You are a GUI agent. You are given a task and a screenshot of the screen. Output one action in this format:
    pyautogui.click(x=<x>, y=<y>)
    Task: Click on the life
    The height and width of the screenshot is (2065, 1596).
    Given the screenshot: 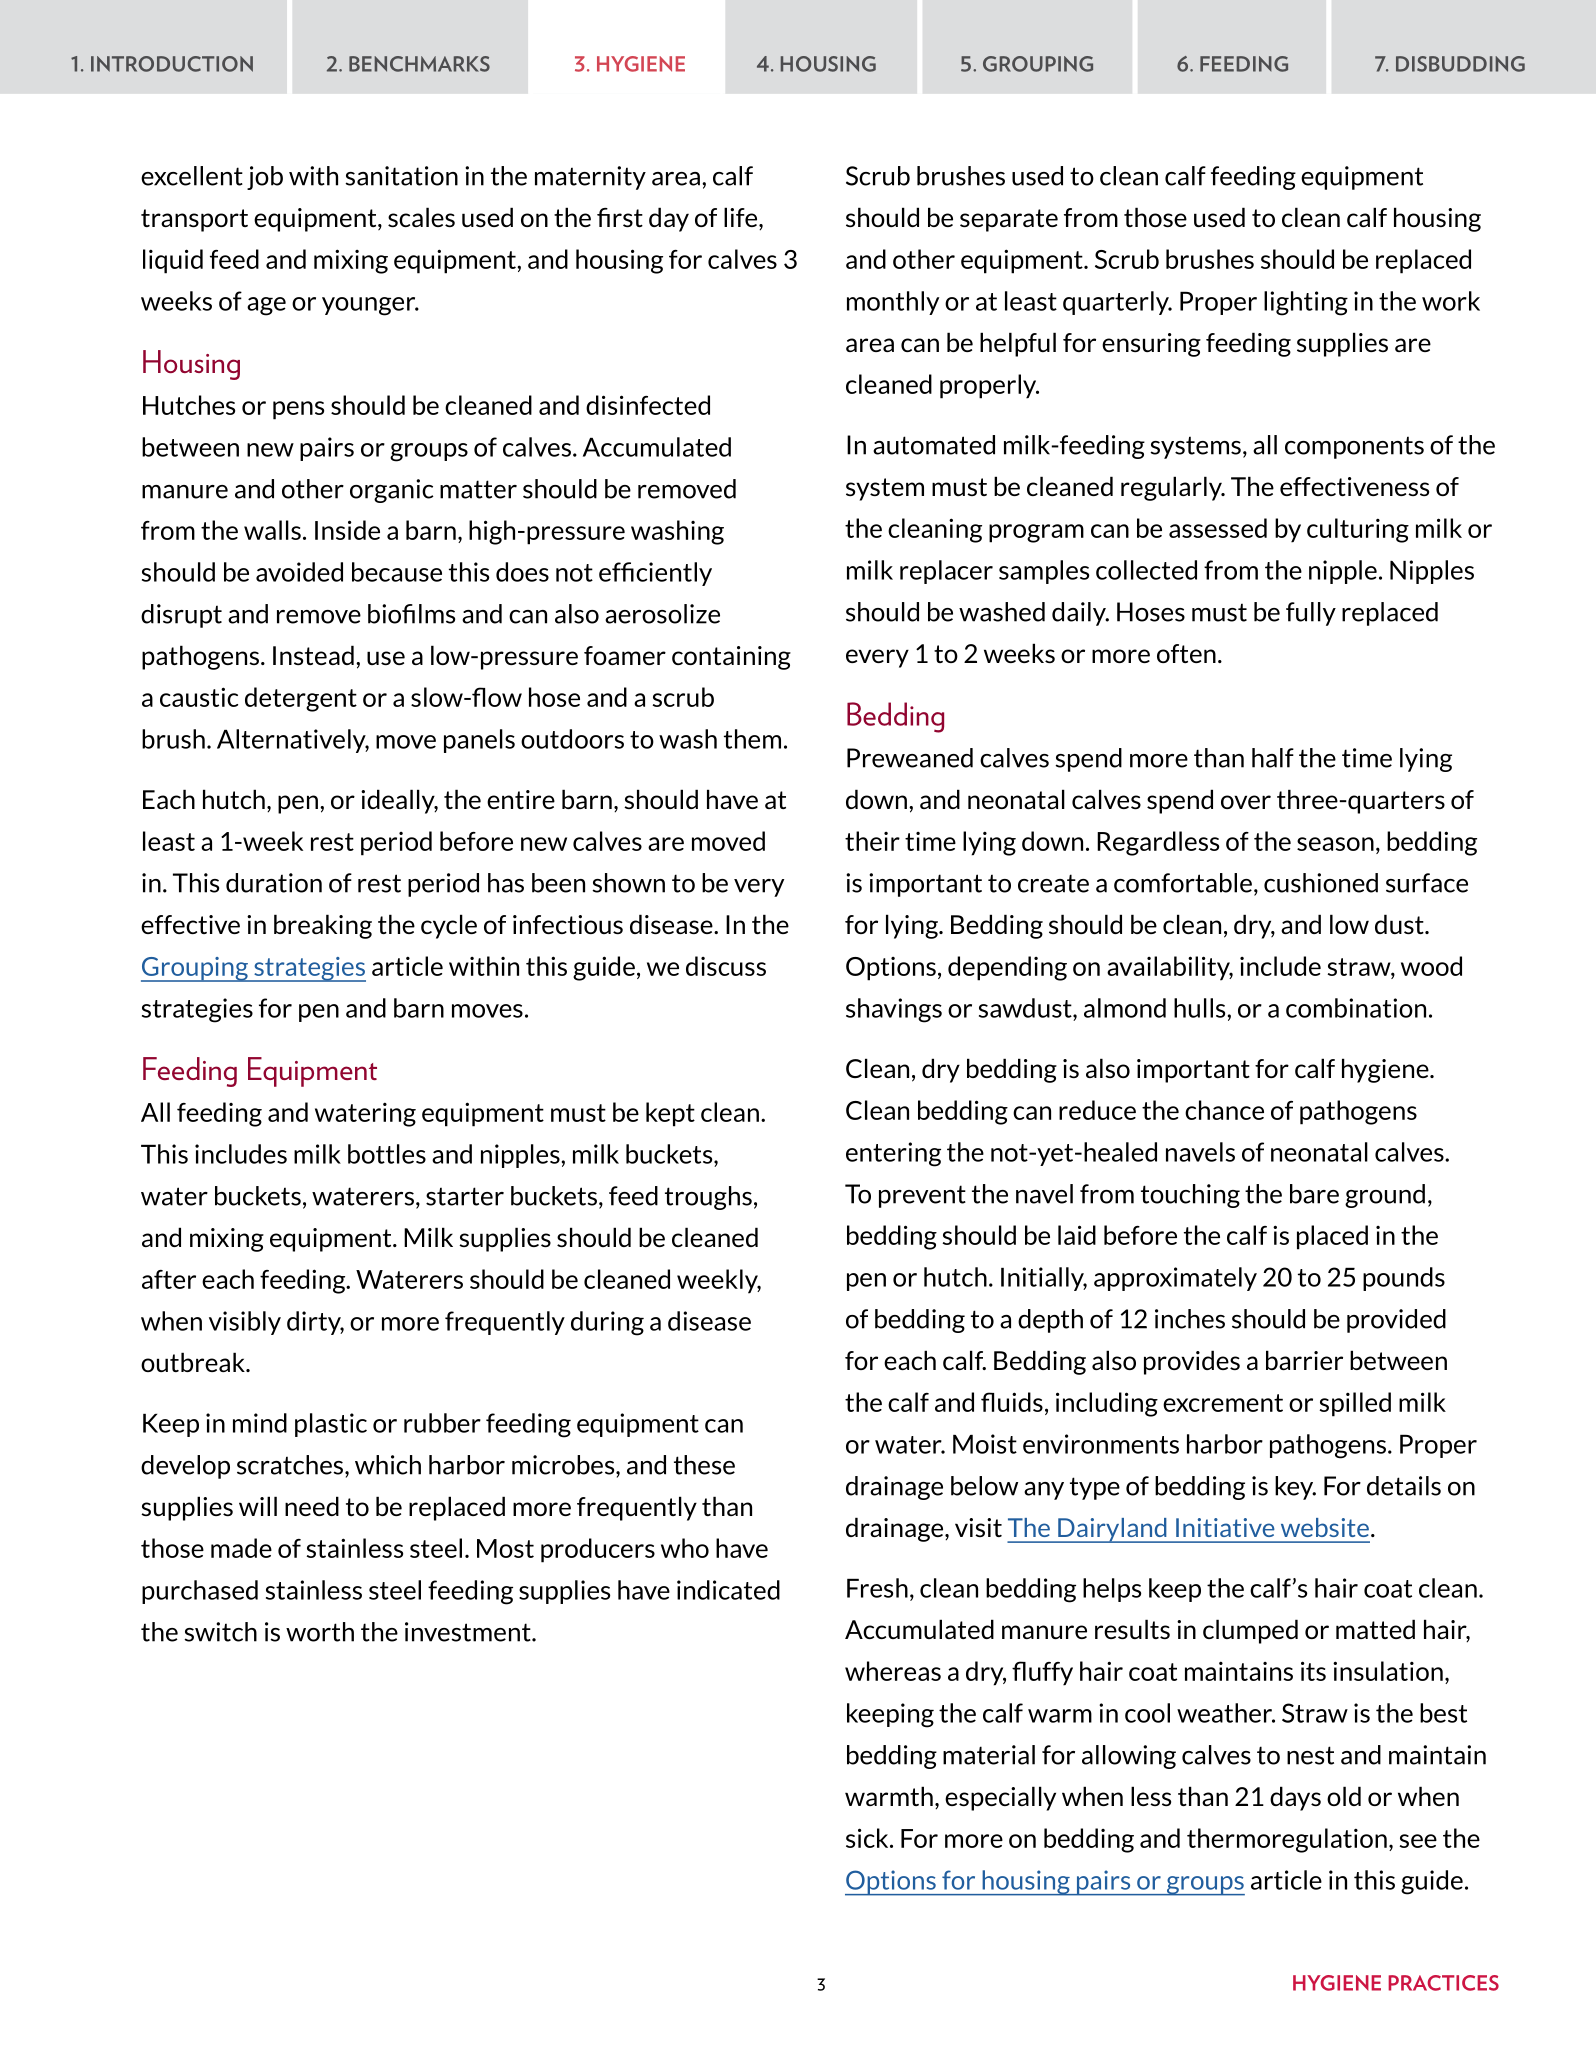 What is the action you would take?
    pyautogui.click(x=742, y=218)
